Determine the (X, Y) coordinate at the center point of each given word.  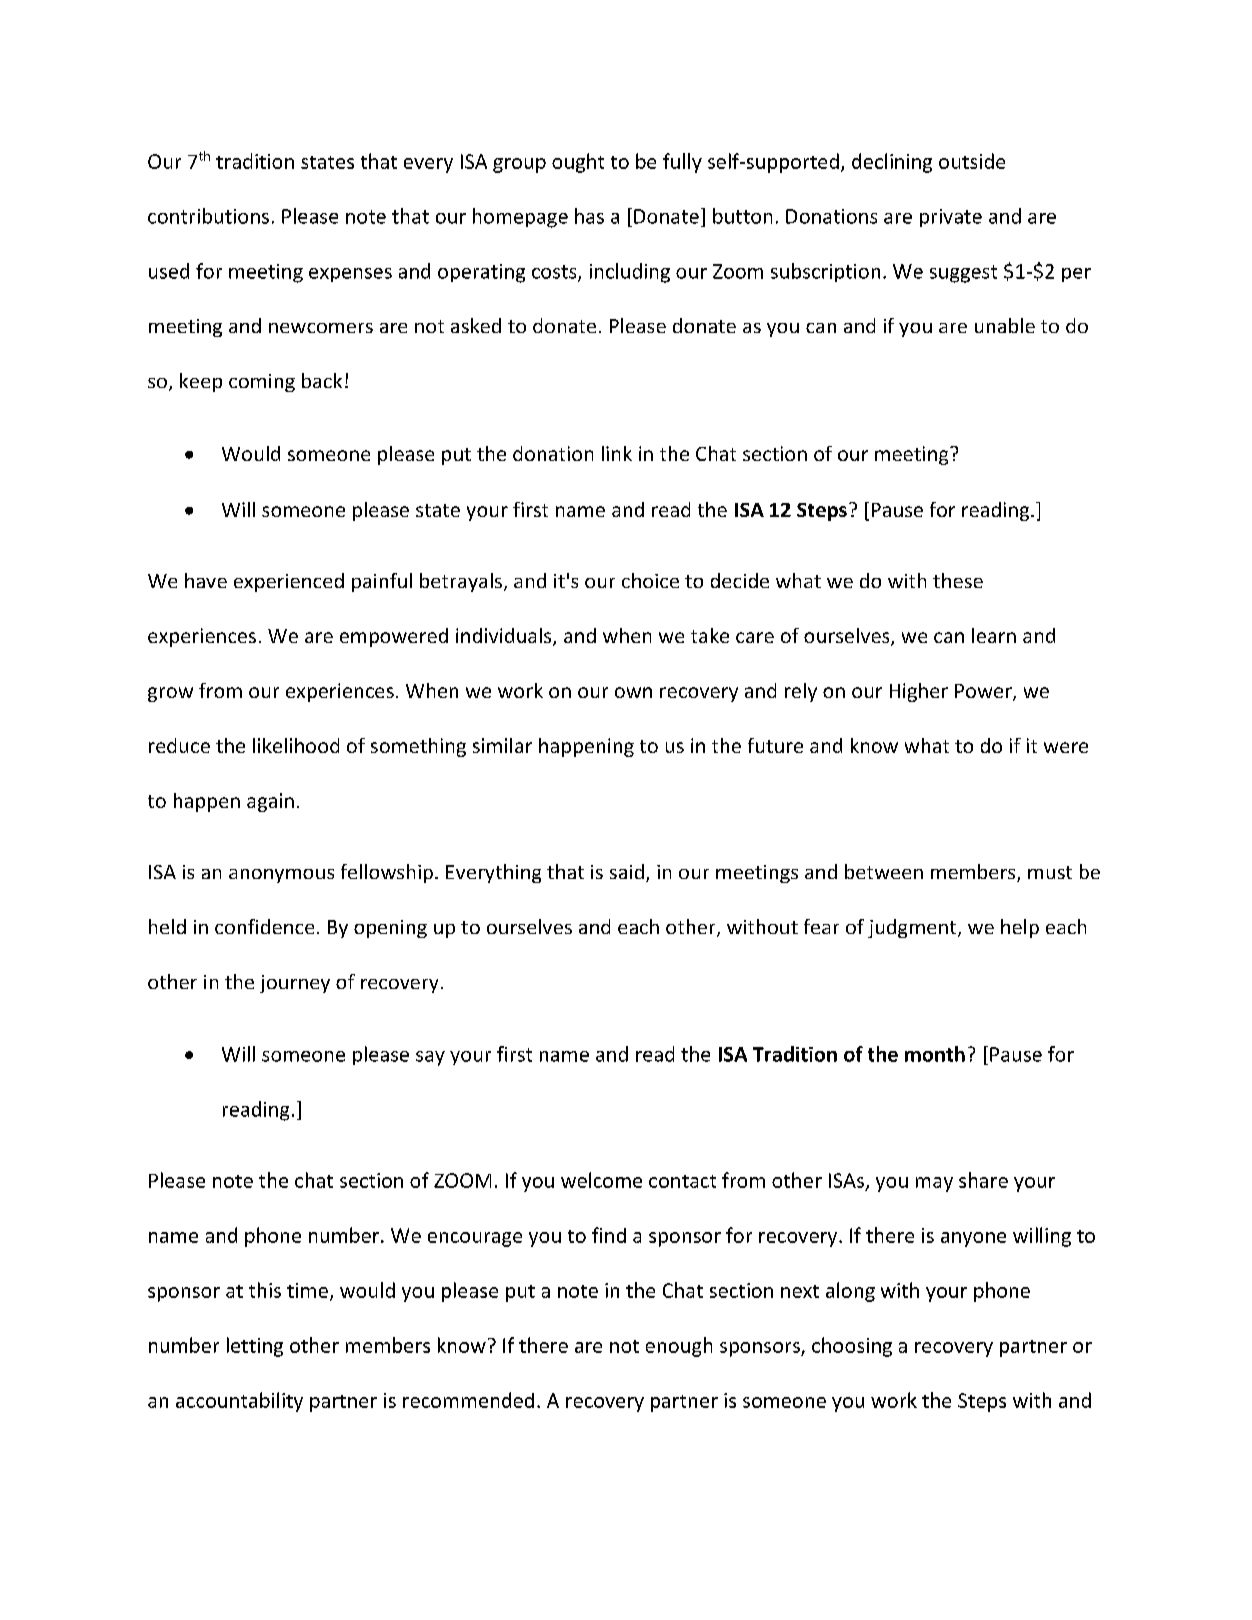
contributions (208, 216)
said (627, 871)
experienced (289, 582)
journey (295, 984)
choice (650, 580)
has (589, 216)
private (951, 218)
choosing (852, 1347)
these (958, 580)
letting (255, 1347)
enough (679, 1347)
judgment (913, 928)
